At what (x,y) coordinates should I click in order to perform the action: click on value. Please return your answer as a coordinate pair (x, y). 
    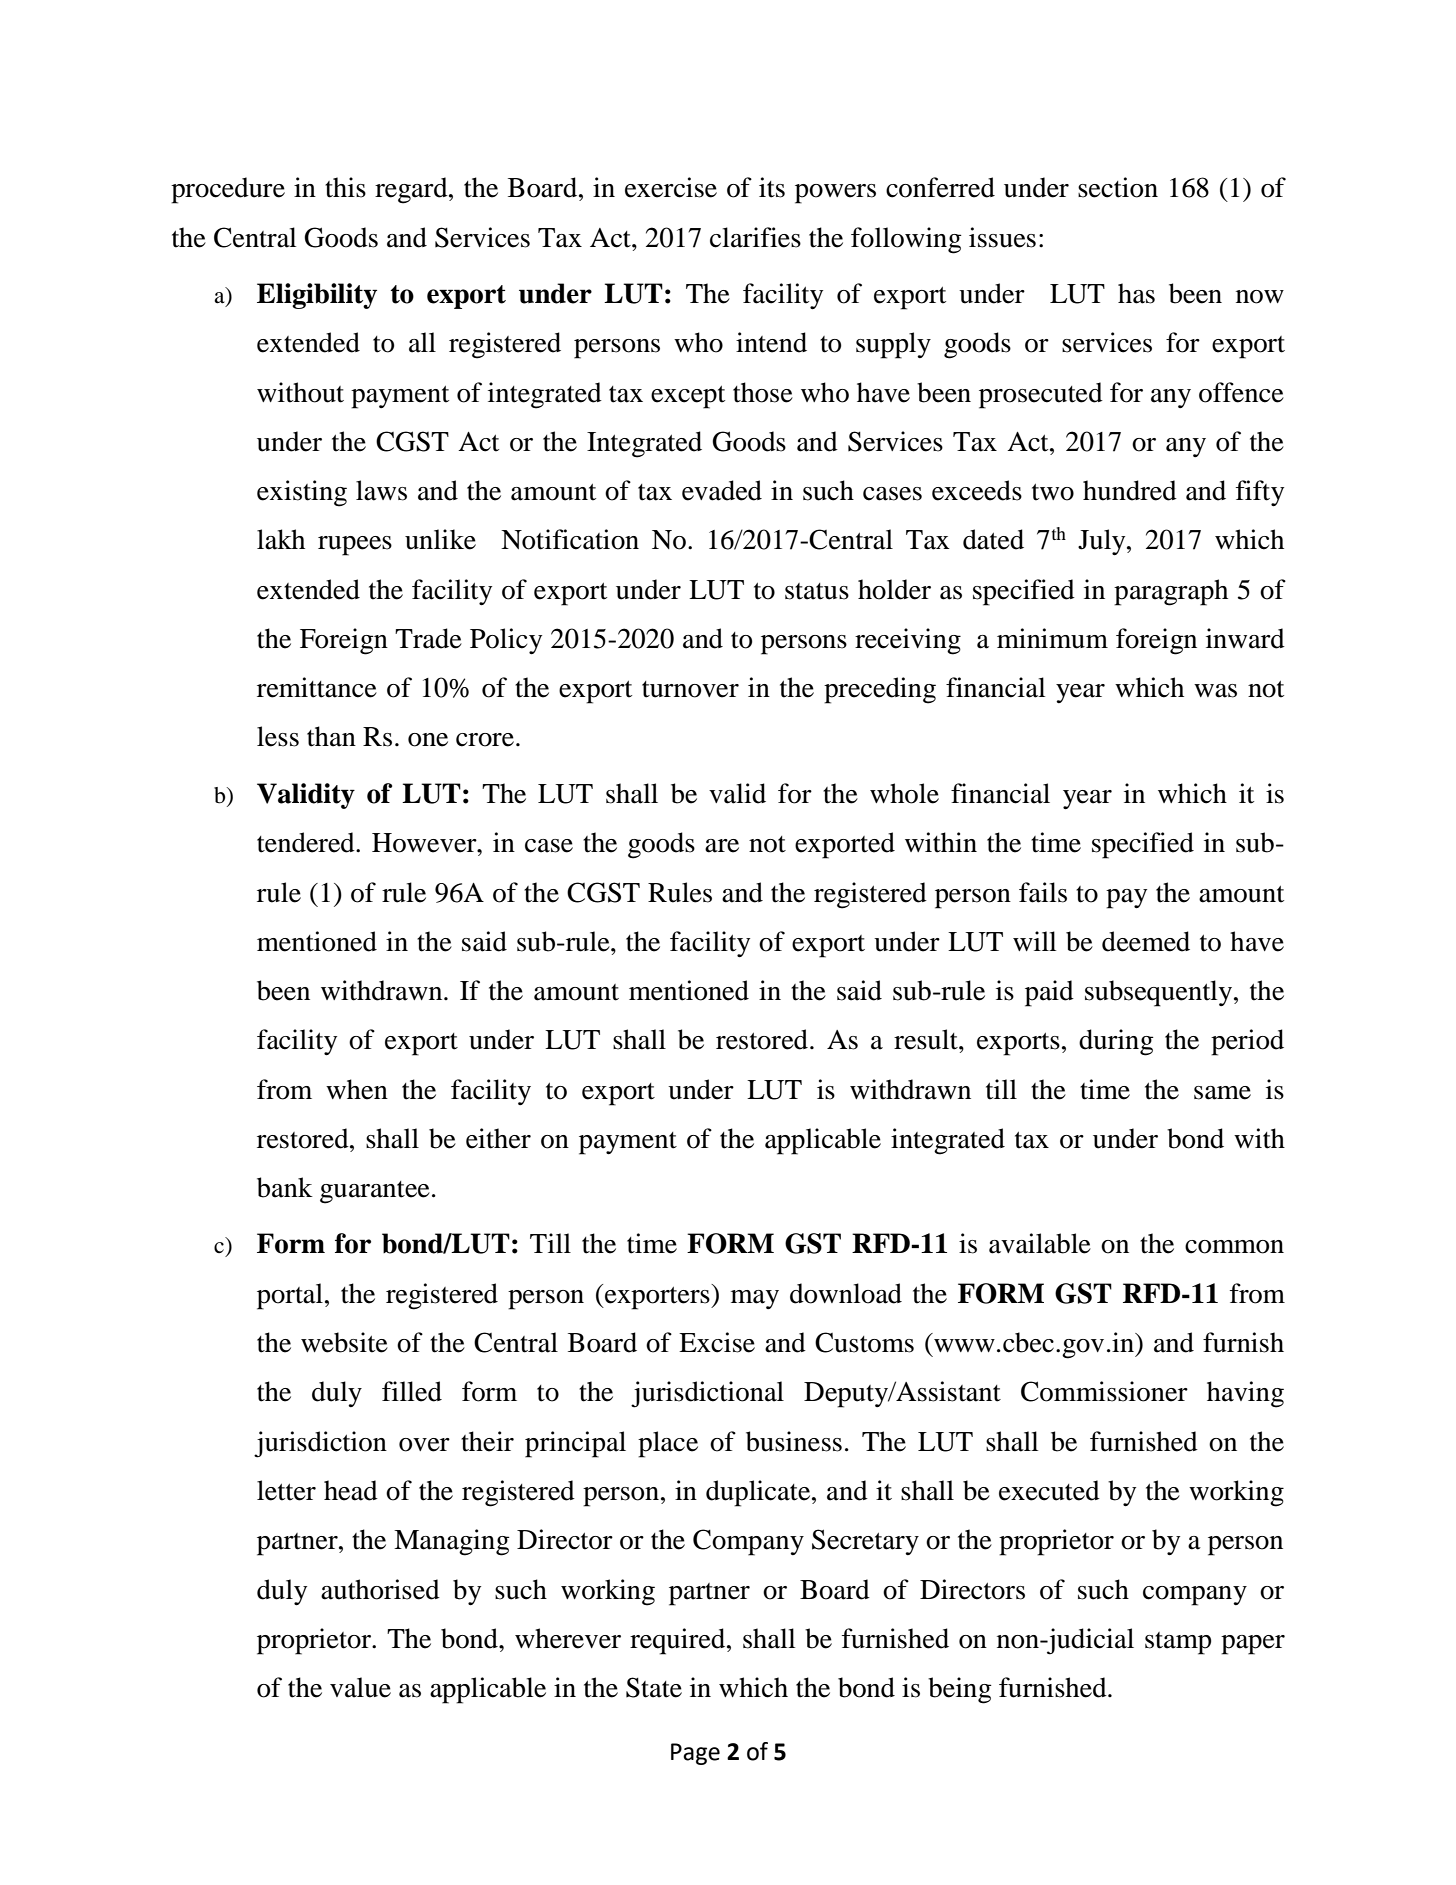
    Looking at the image, I should click on (360, 1687).
